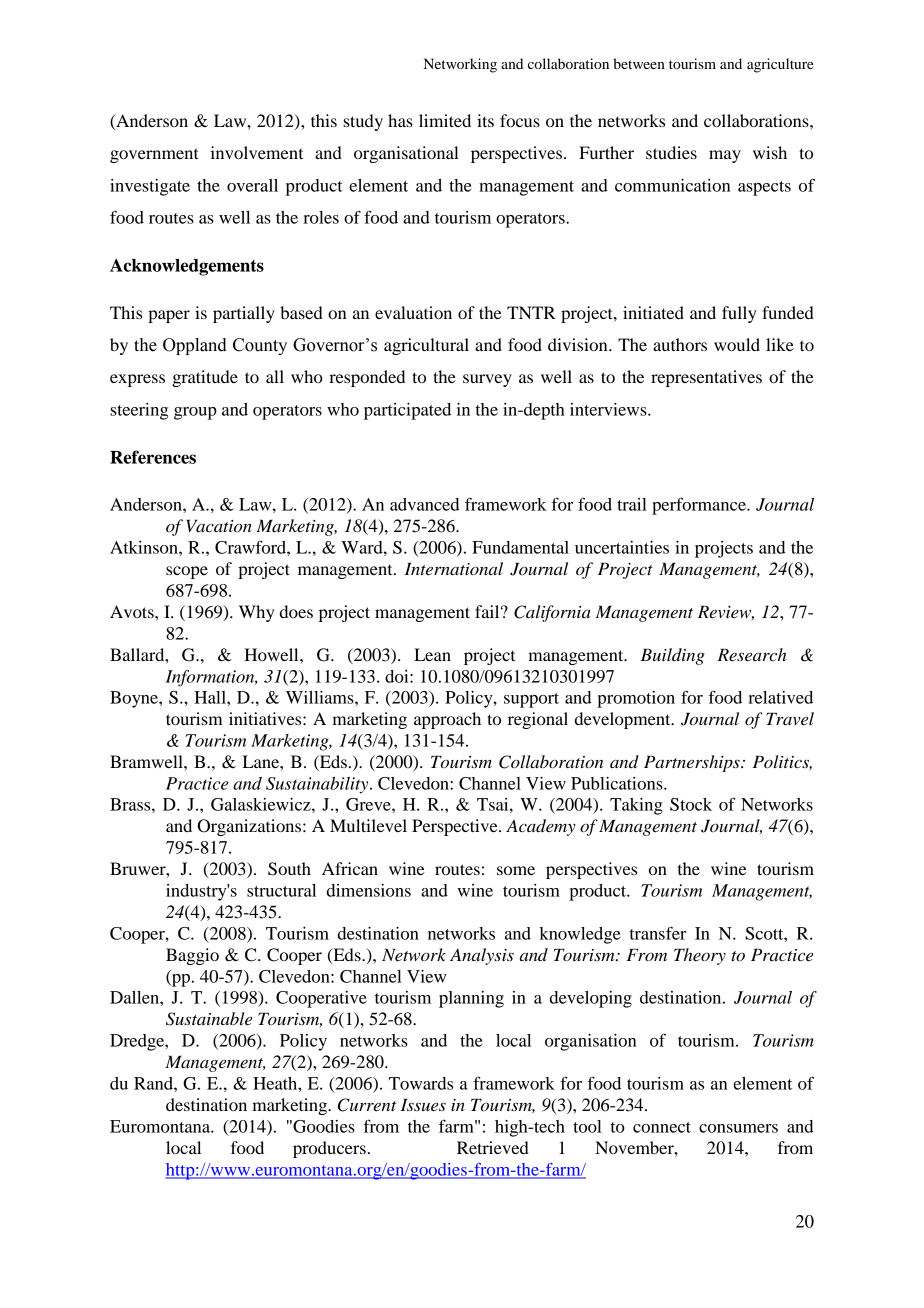 This screenshot has height=1308, width=924. I want to click on representatives, so click(706, 378).
